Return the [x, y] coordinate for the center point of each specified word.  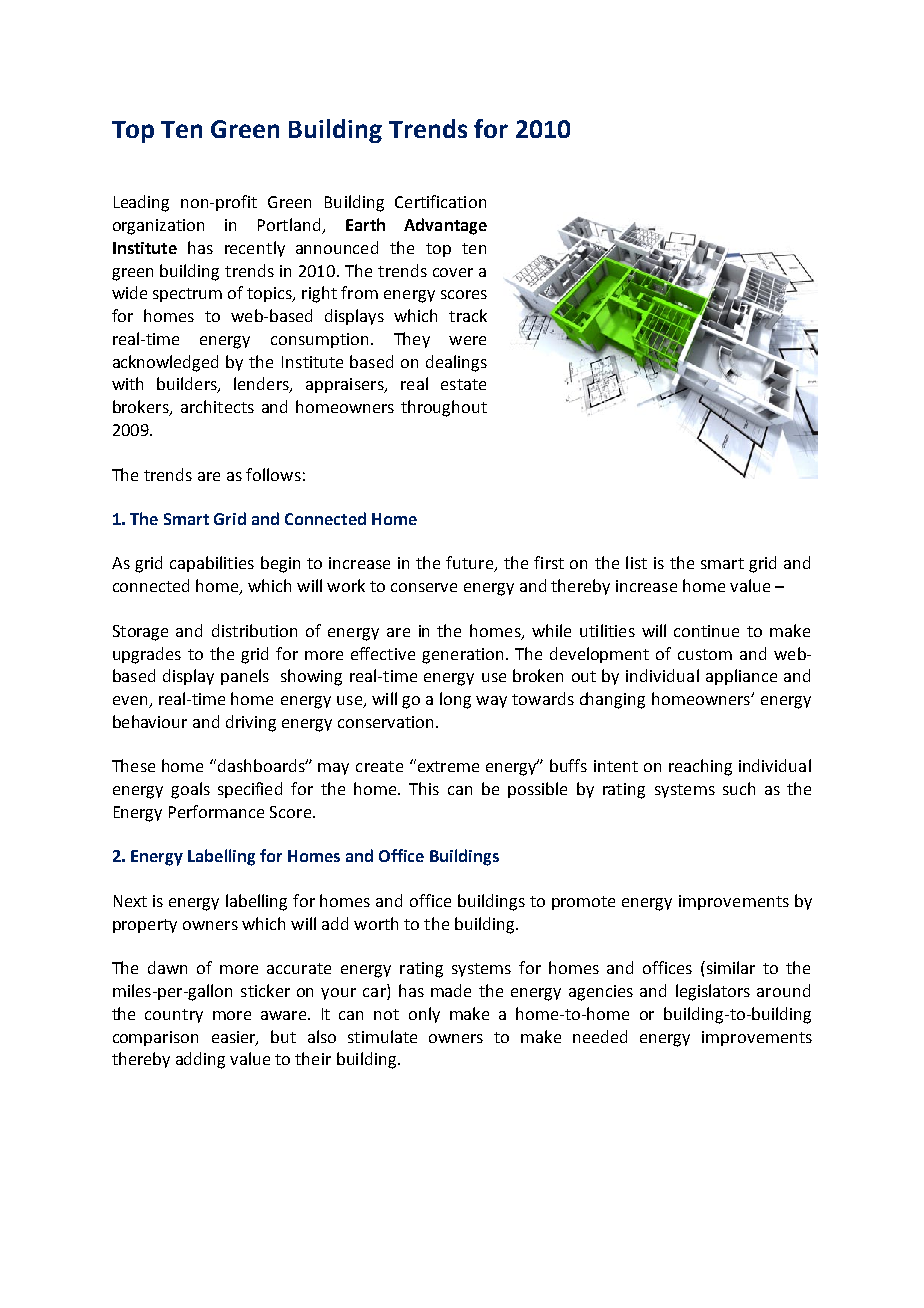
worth [376, 923]
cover [453, 272]
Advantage [445, 226]
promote [583, 903]
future [471, 564]
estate [463, 384]
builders [188, 385]
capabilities [212, 564]
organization [158, 227]
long [455, 700]
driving [251, 723]
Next [130, 901]
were [467, 340]
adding [200, 1060]
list [636, 562]
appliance [741, 677]
